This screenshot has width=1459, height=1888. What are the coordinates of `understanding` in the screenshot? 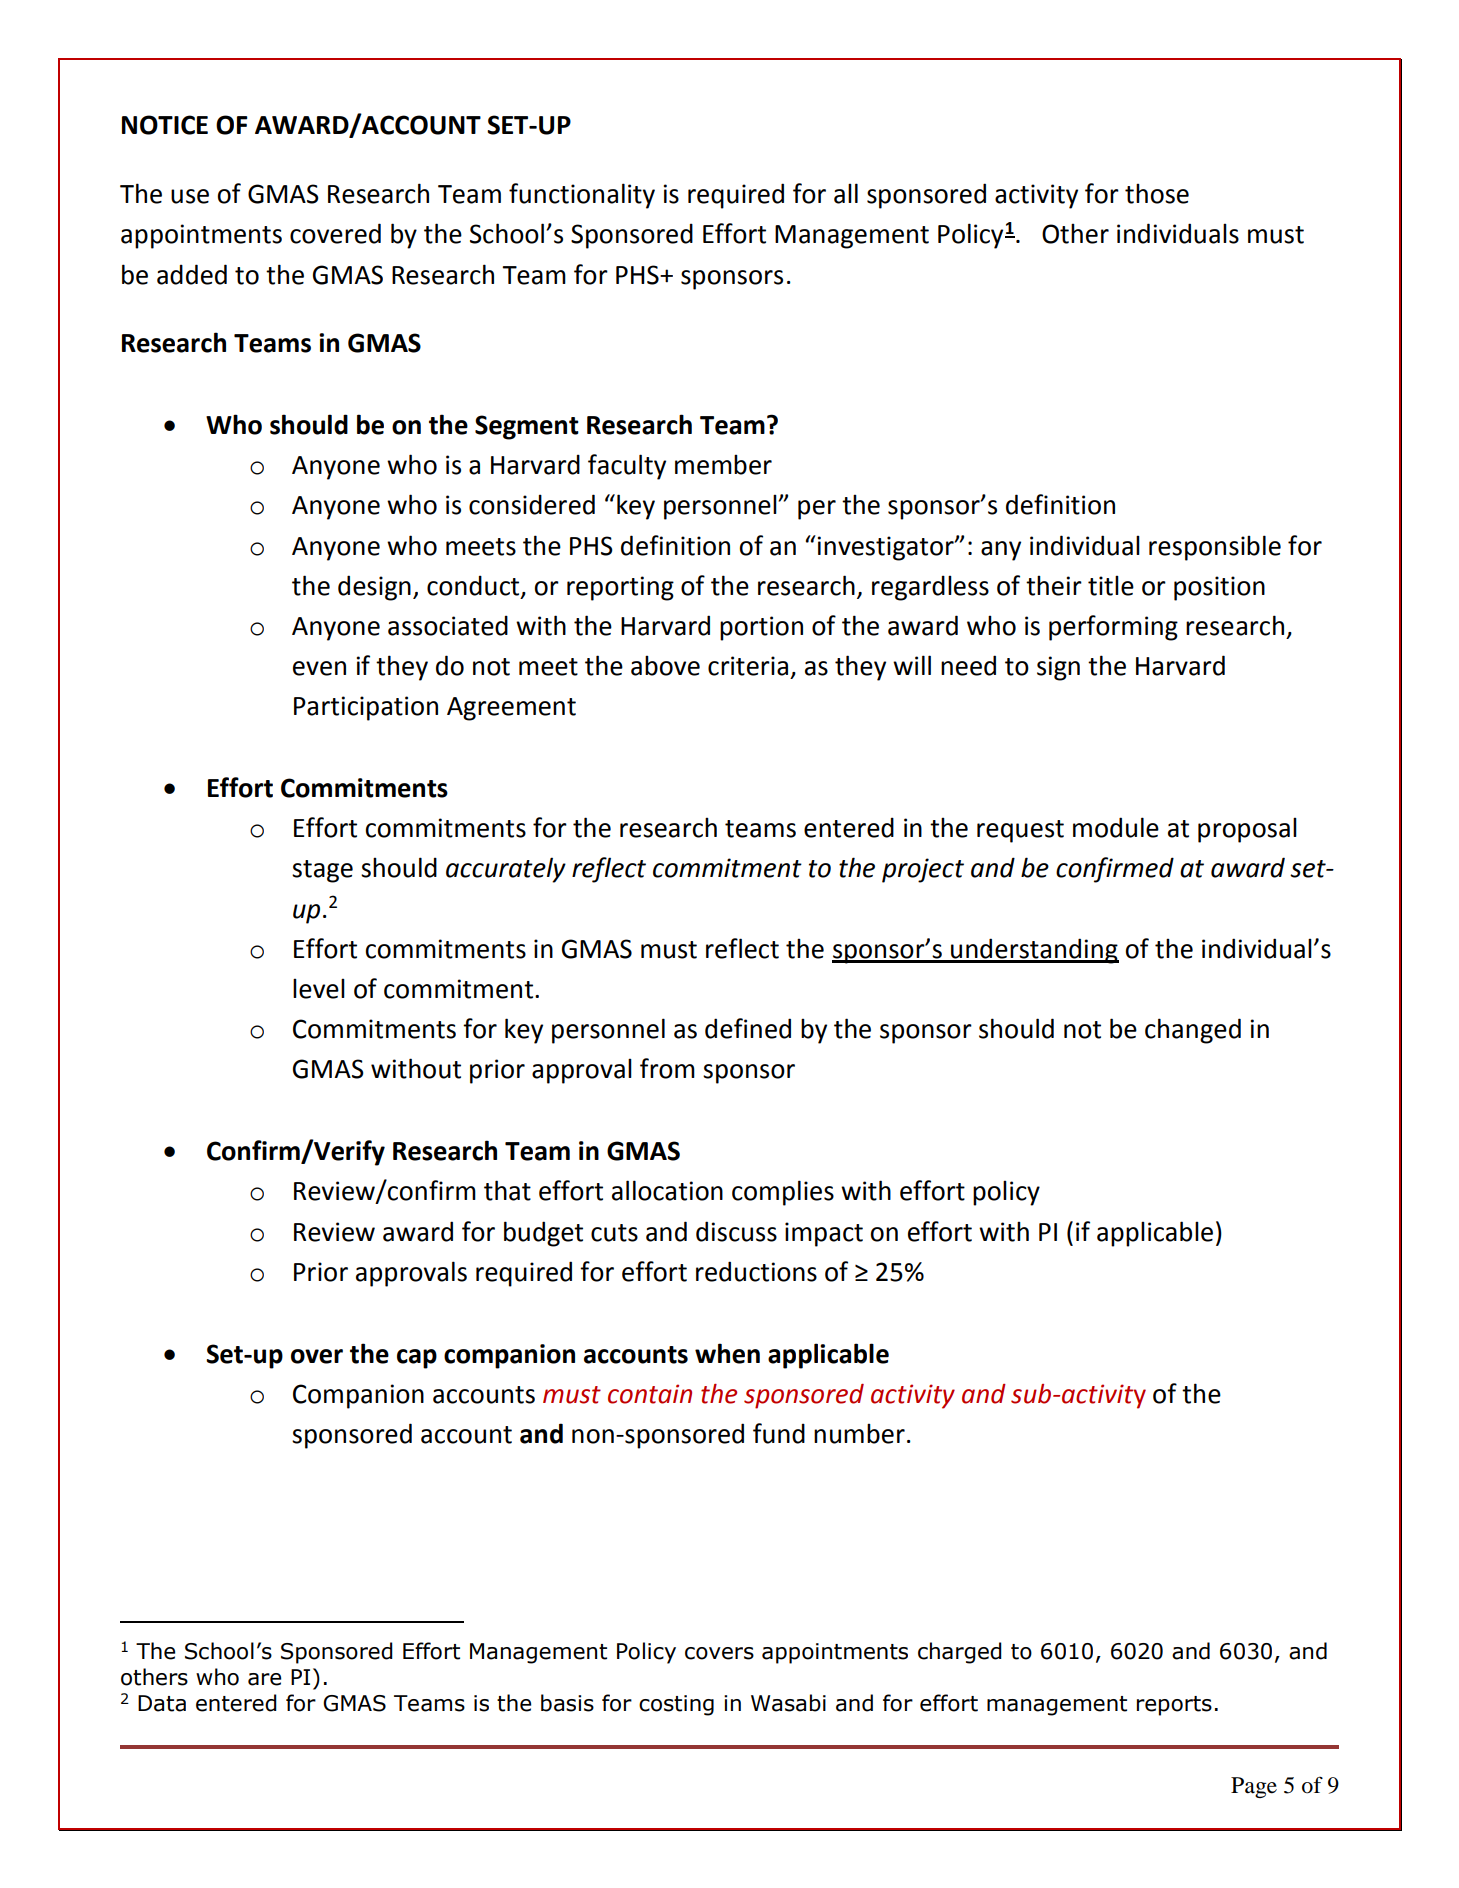 It's located at (1034, 951).
